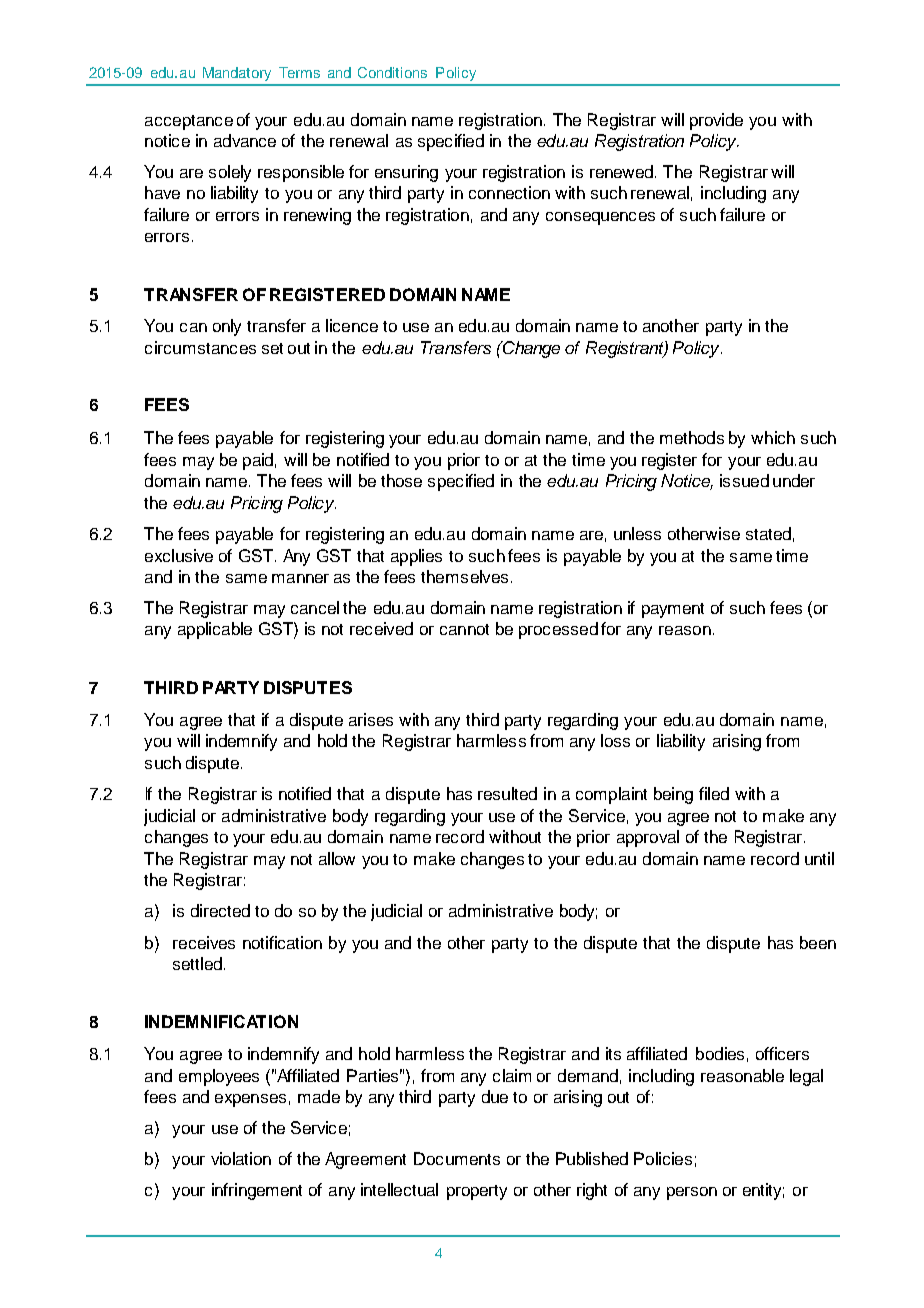 The height and width of the screenshot is (1308, 924). I want to click on provide, so click(716, 121).
